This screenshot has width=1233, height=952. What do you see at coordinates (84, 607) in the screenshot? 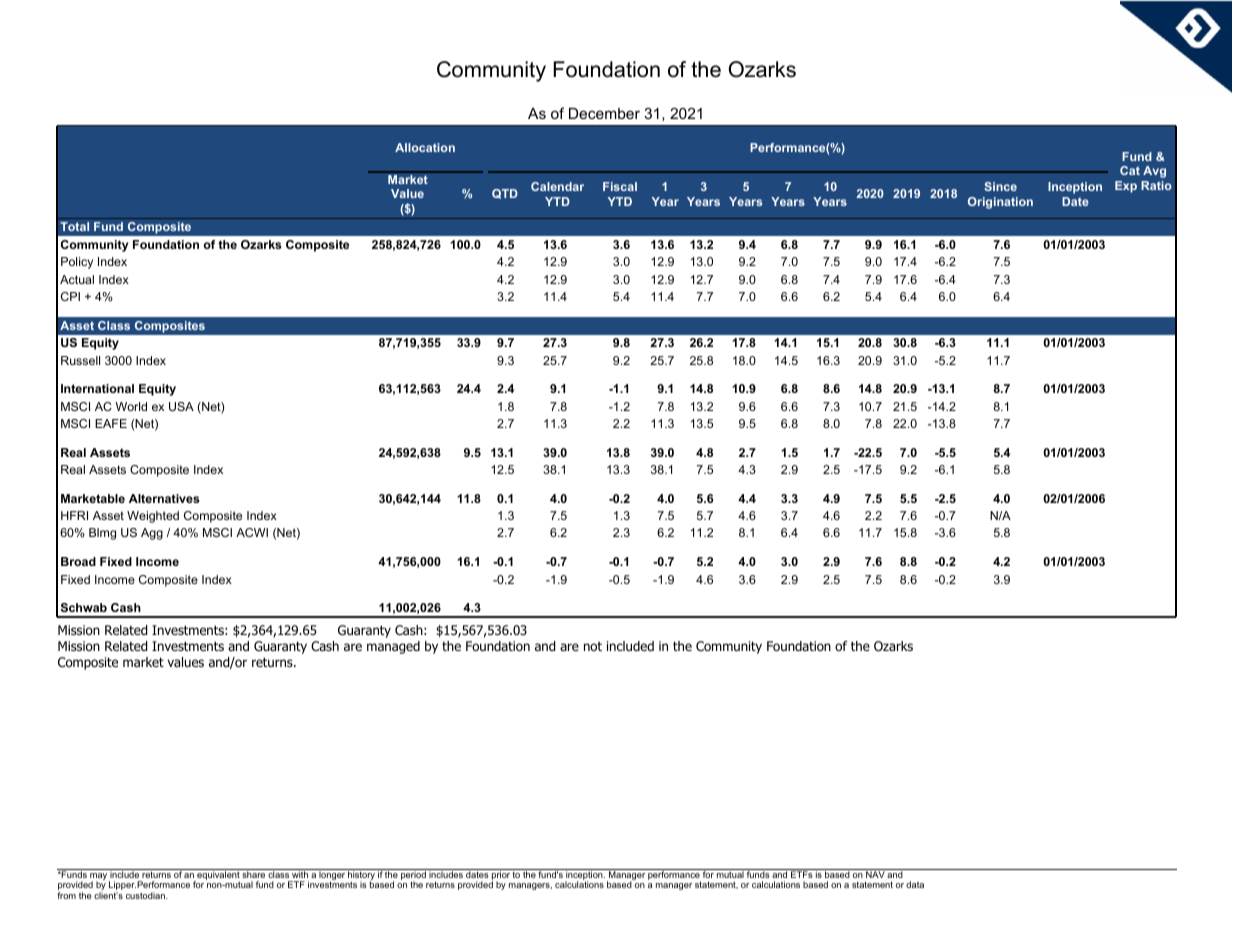
I see `Schwab` at bounding box center [84, 607].
